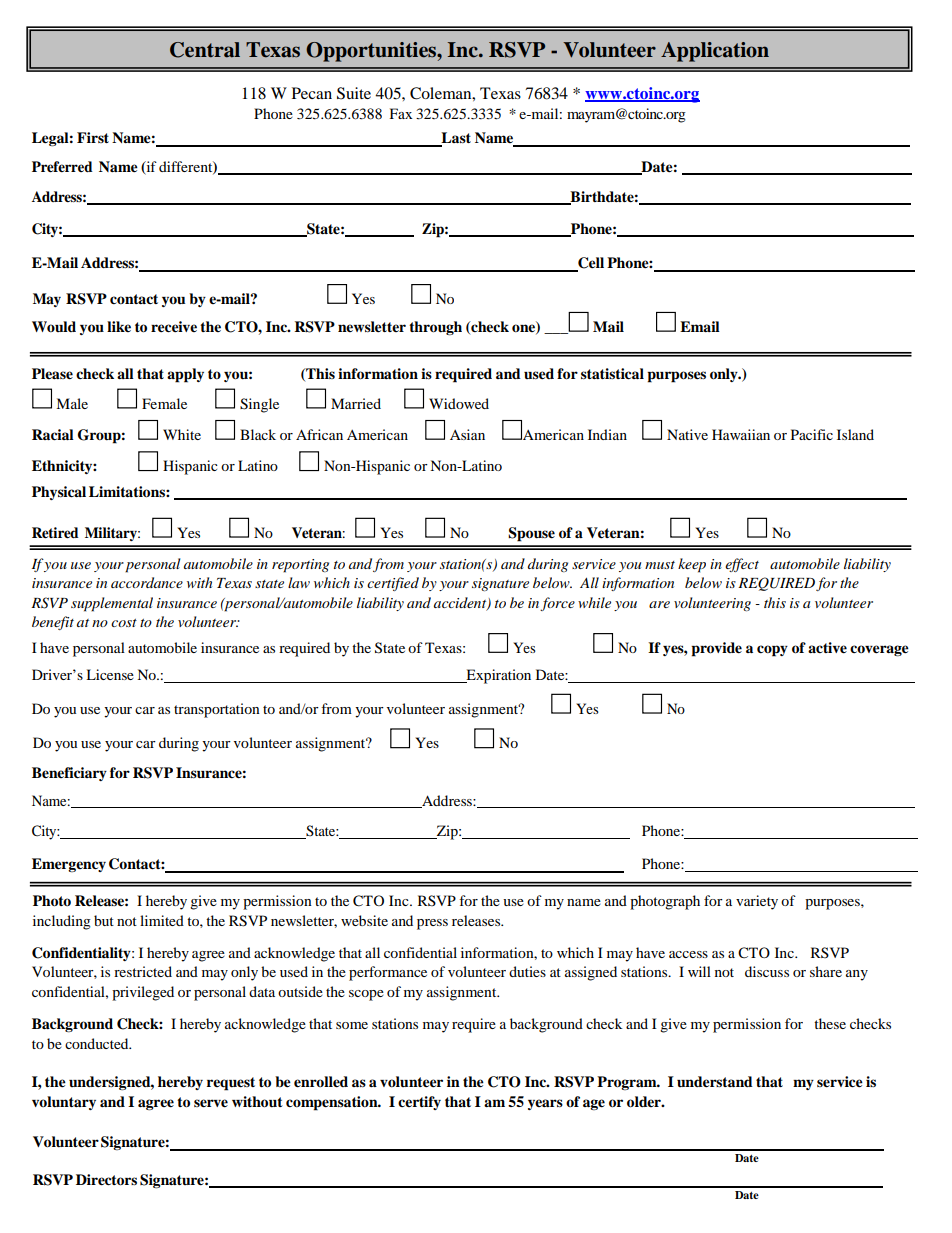  I want to click on Central, so click(205, 50).
